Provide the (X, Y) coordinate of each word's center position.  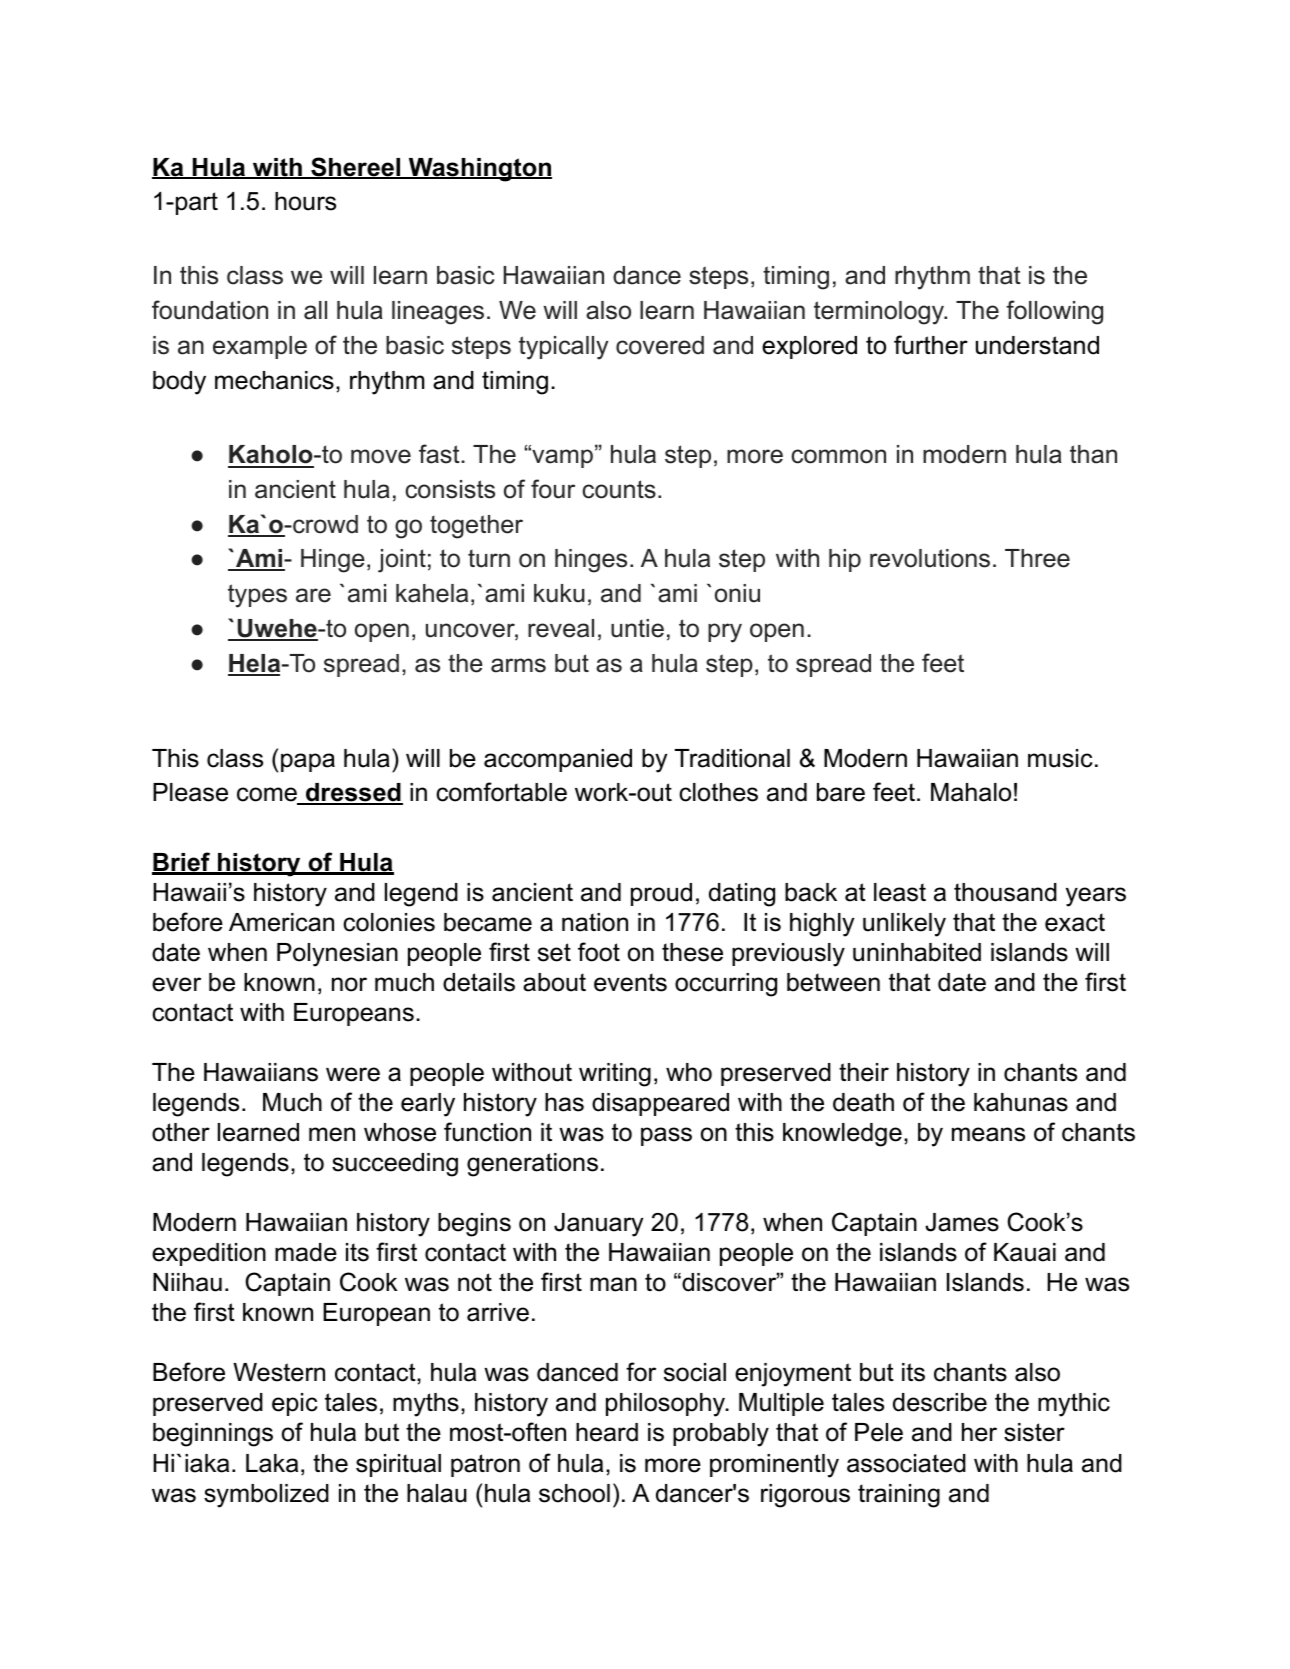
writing (615, 1075)
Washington (479, 170)
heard (607, 1432)
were (353, 1074)
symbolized (266, 1496)
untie (637, 628)
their (864, 1072)
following (1054, 312)
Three (1037, 558)
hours (305, 201)
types (257, 596)
